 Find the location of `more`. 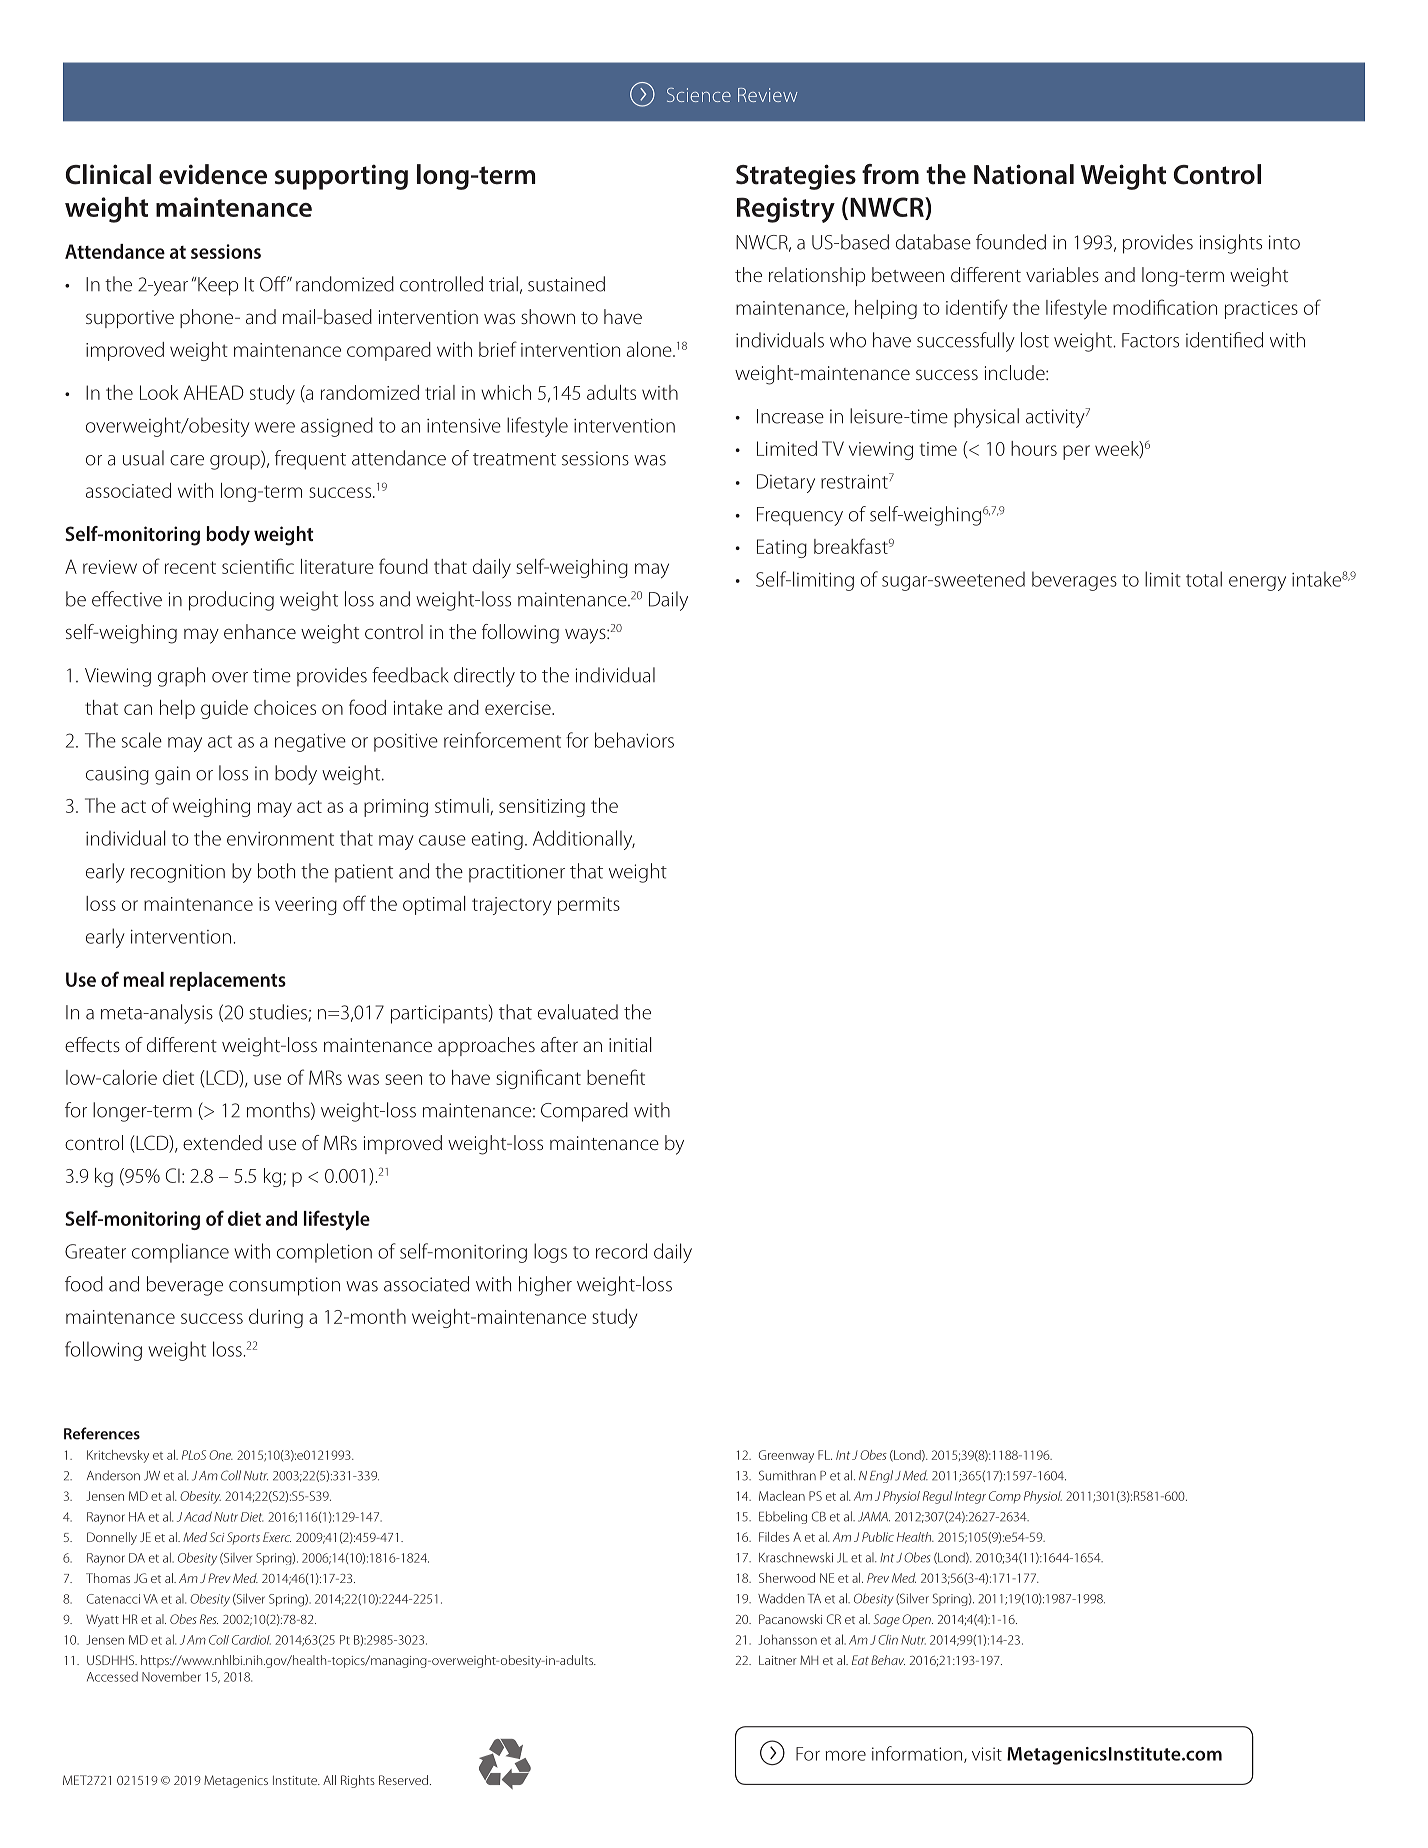

more is located at coordinates (846, 1756).
